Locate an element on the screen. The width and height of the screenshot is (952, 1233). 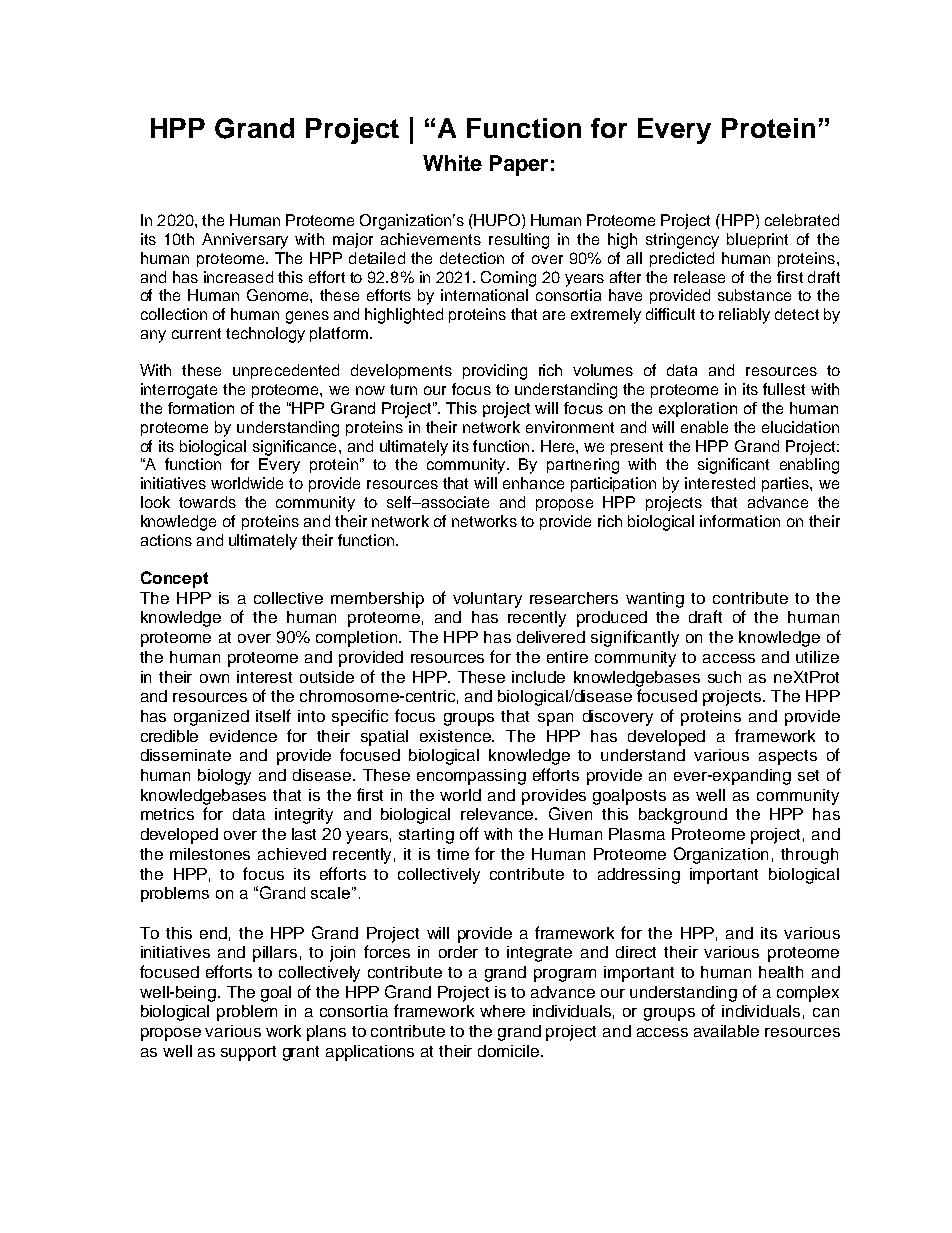
Concept is located at coordinates (174, 579).
